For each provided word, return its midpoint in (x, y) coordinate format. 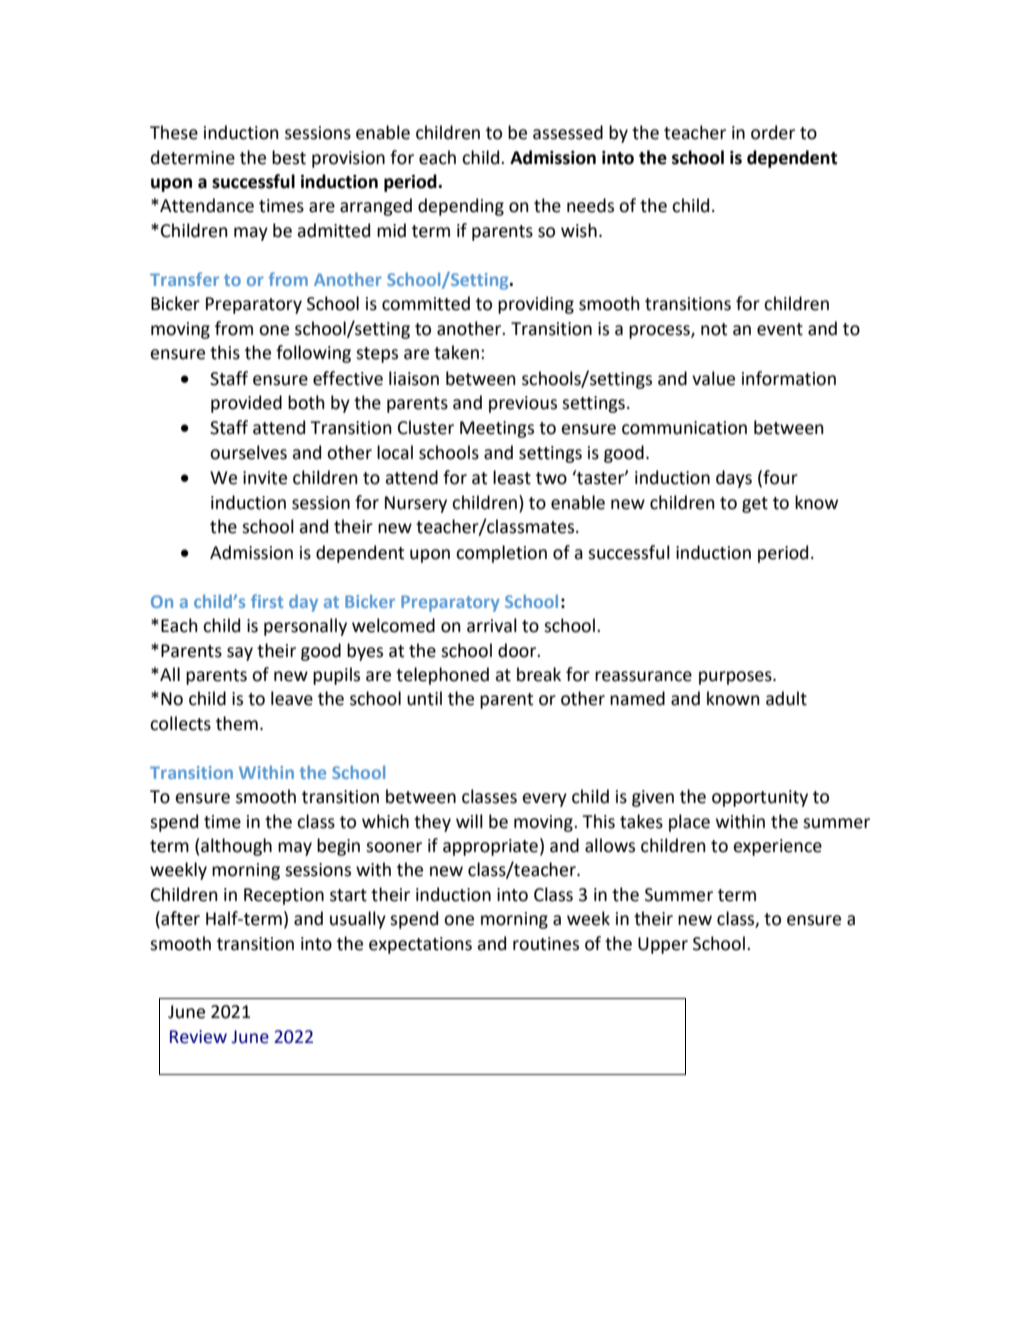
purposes (736, 678)
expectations (420, 945)
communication (684, 428)
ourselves (248, 452)
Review (198, 1037)
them (237, 723)
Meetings (497, 429)
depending (461, 207)
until (424, 698)
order (773, 132)
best (289, 157)
